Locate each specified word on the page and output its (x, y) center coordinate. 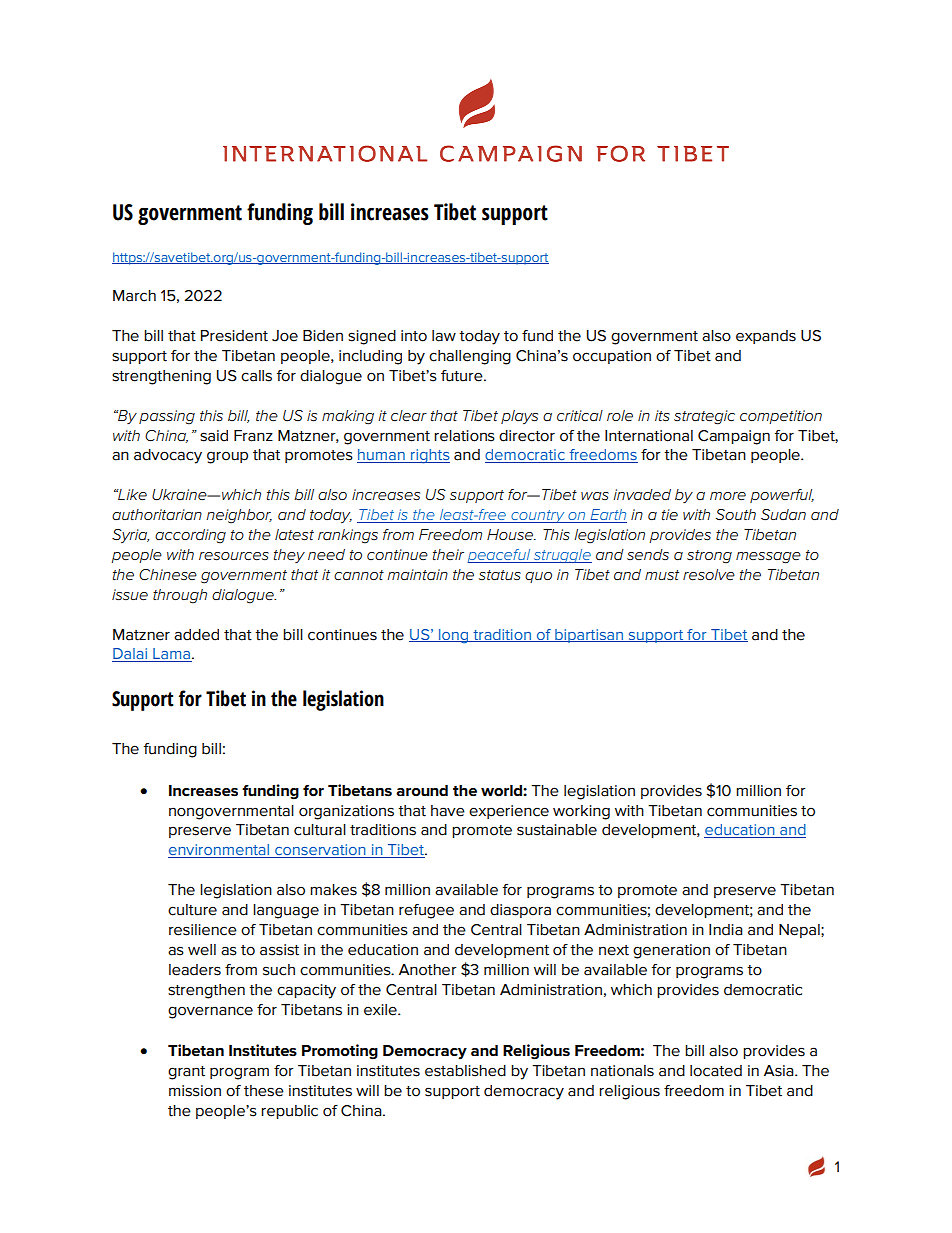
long (454, 636)
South (736, 514)
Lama (171, 655)
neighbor (239, 516)
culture (192, 910)
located (716, 1071)
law (444, 336)
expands (766, 337)
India (726, 930)
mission (195, 1091)
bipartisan (589, 636)
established (465, 1071)
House (511, 534)
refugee (426, 911)
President (234, 336)
